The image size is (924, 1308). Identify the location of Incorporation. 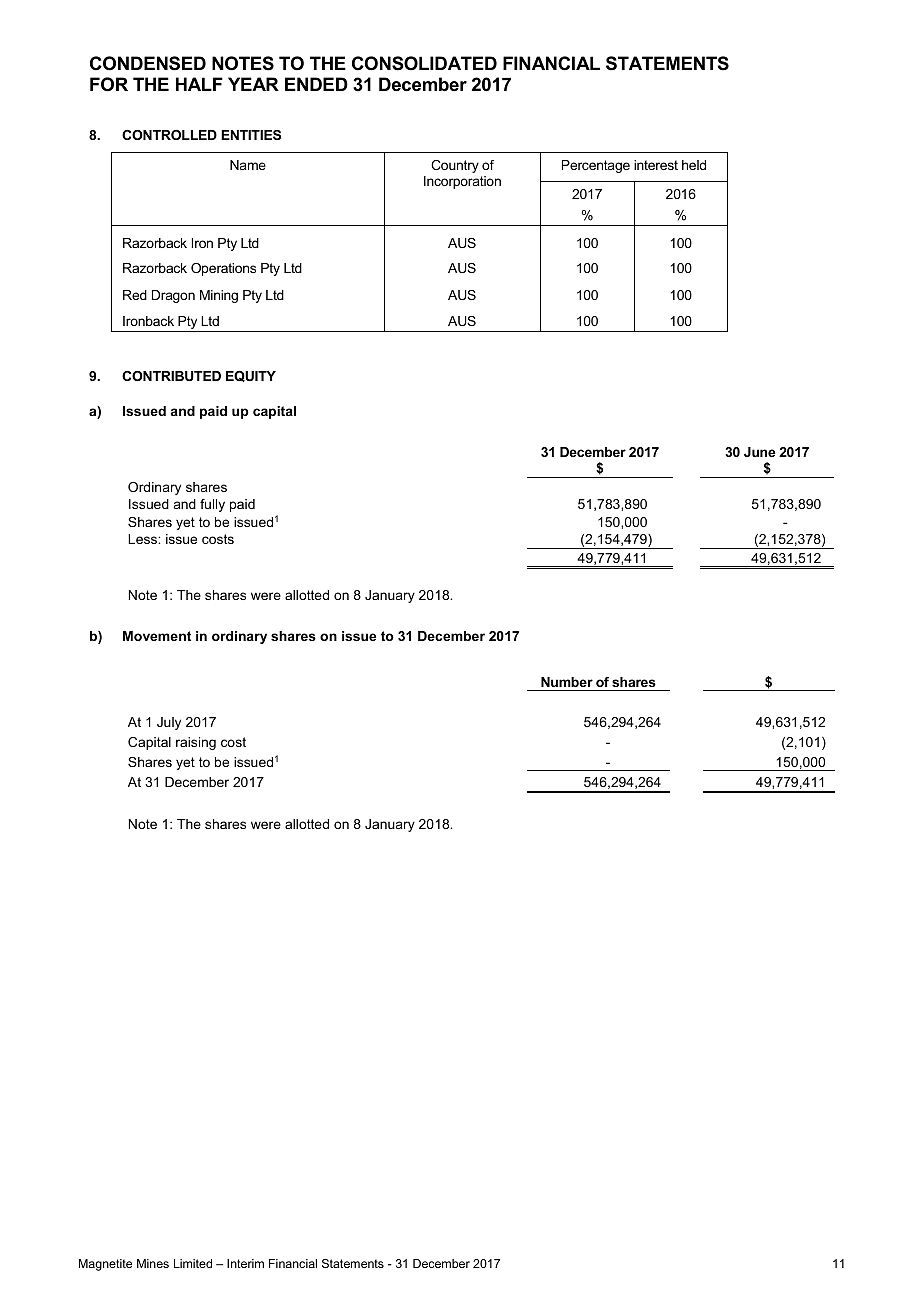
(462, 182).
